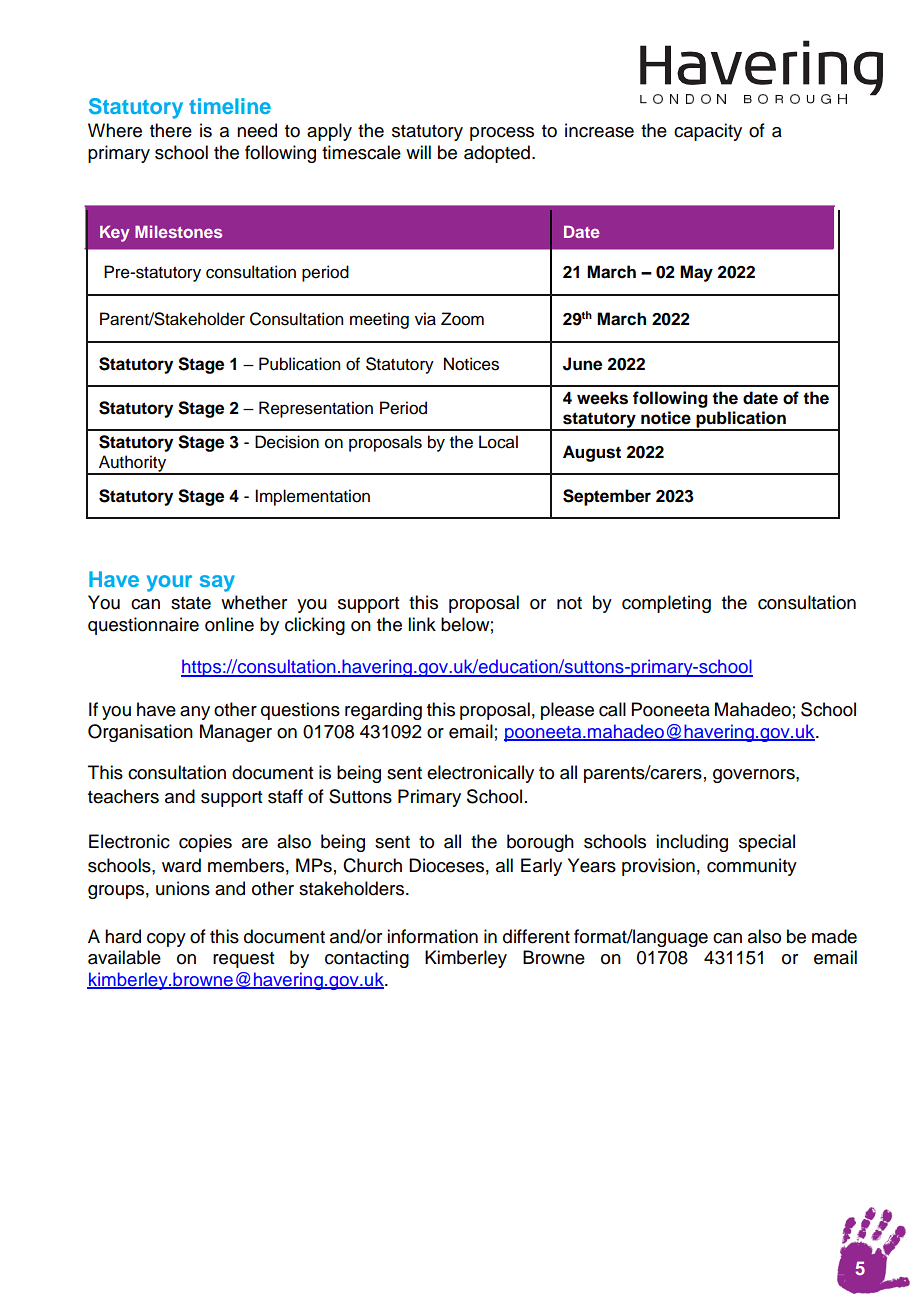 This document has height=1307, width=924. I want to click on there, so click(171, 130).
